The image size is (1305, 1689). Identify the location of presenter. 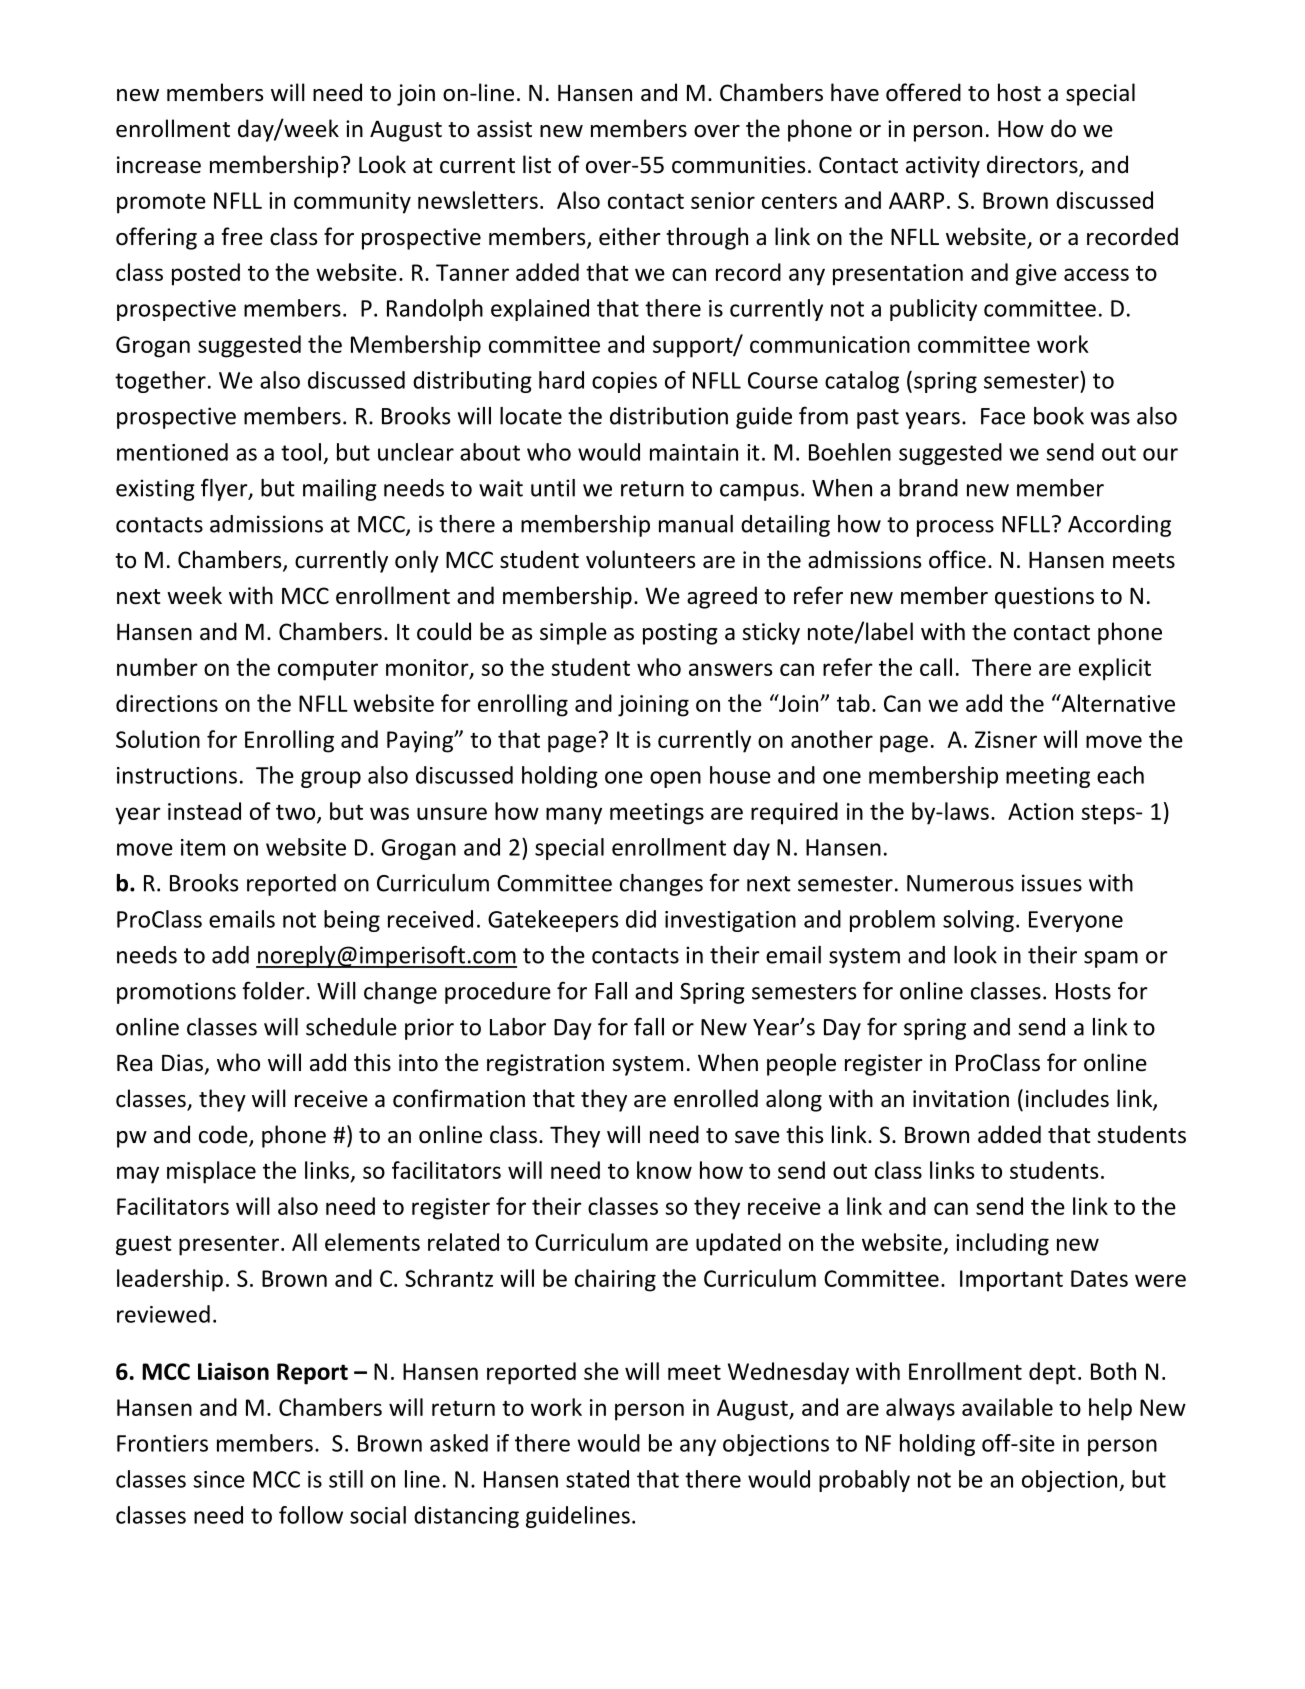
(229, 1246).
